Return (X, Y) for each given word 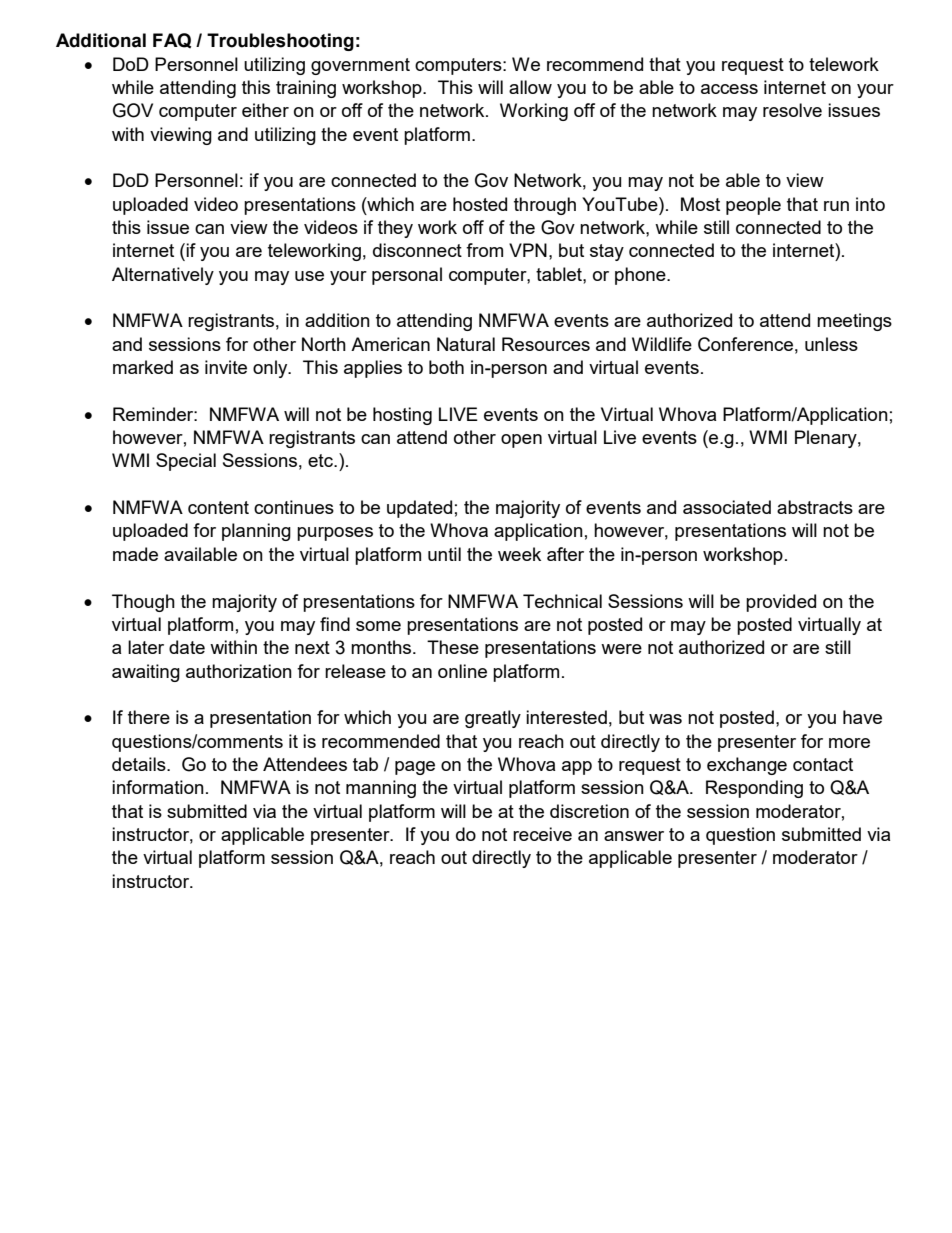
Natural (466, 344)
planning (256, 532)
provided (781, 603)
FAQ (172, 40)
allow (530, 87)
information (158, 787)
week (519, 554)
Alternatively (163, 276)
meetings (854, 322)
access (729, 89)
